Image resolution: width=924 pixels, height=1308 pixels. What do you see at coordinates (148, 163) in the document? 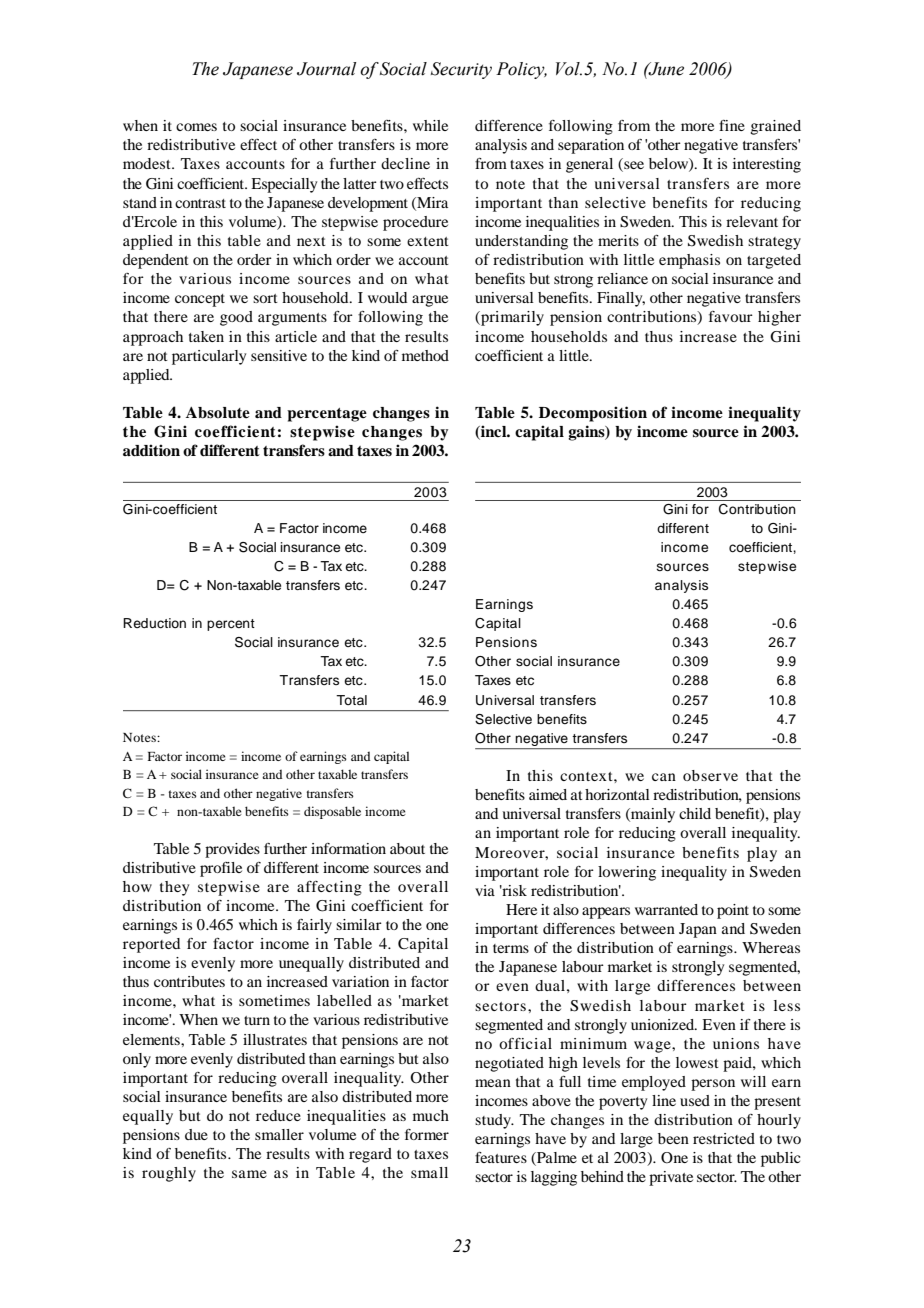
I see `modest` at bounding box center [148, 163].
